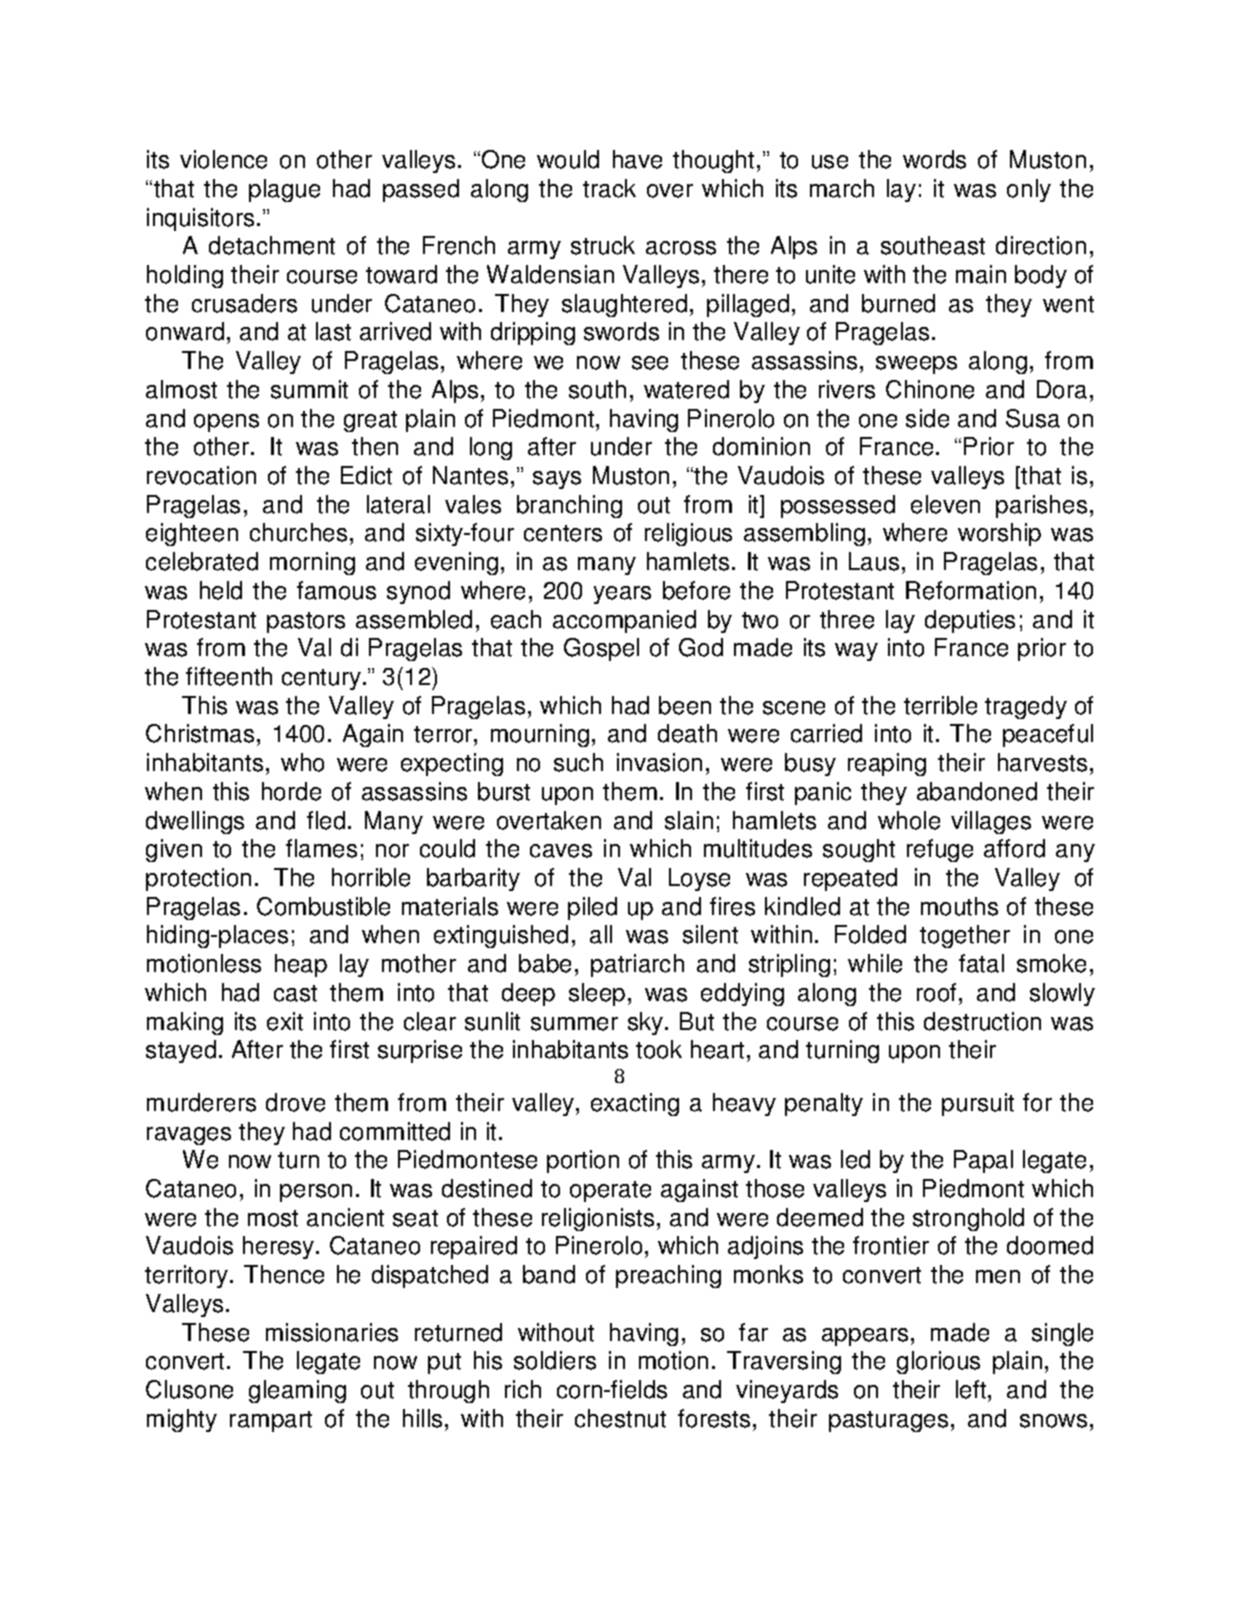  Describe the element at coordinates (306, 622) in the screenshot. I see `pastors` at that location.
